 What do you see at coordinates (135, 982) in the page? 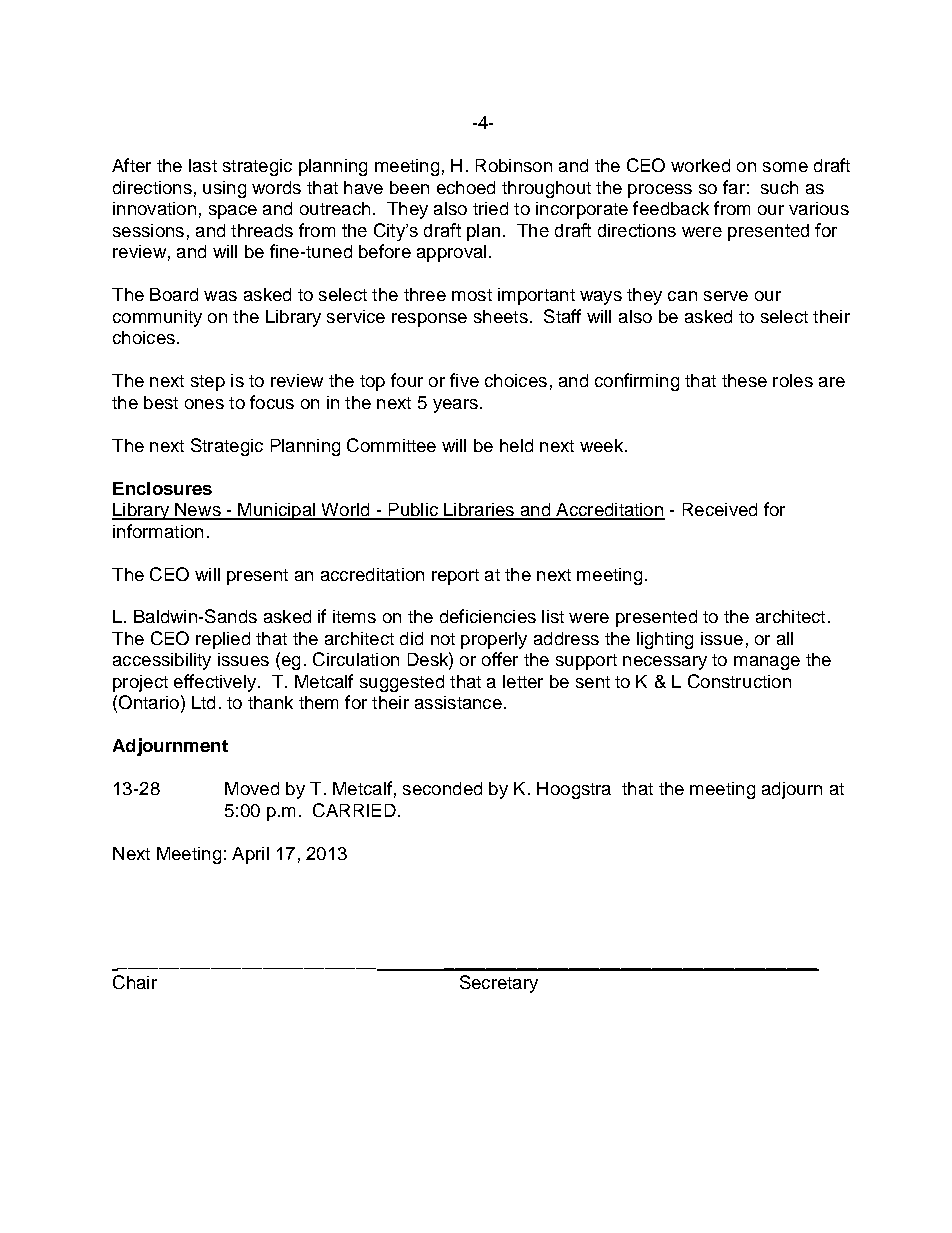
I see `Chair` at bounding box center [135, 982].
